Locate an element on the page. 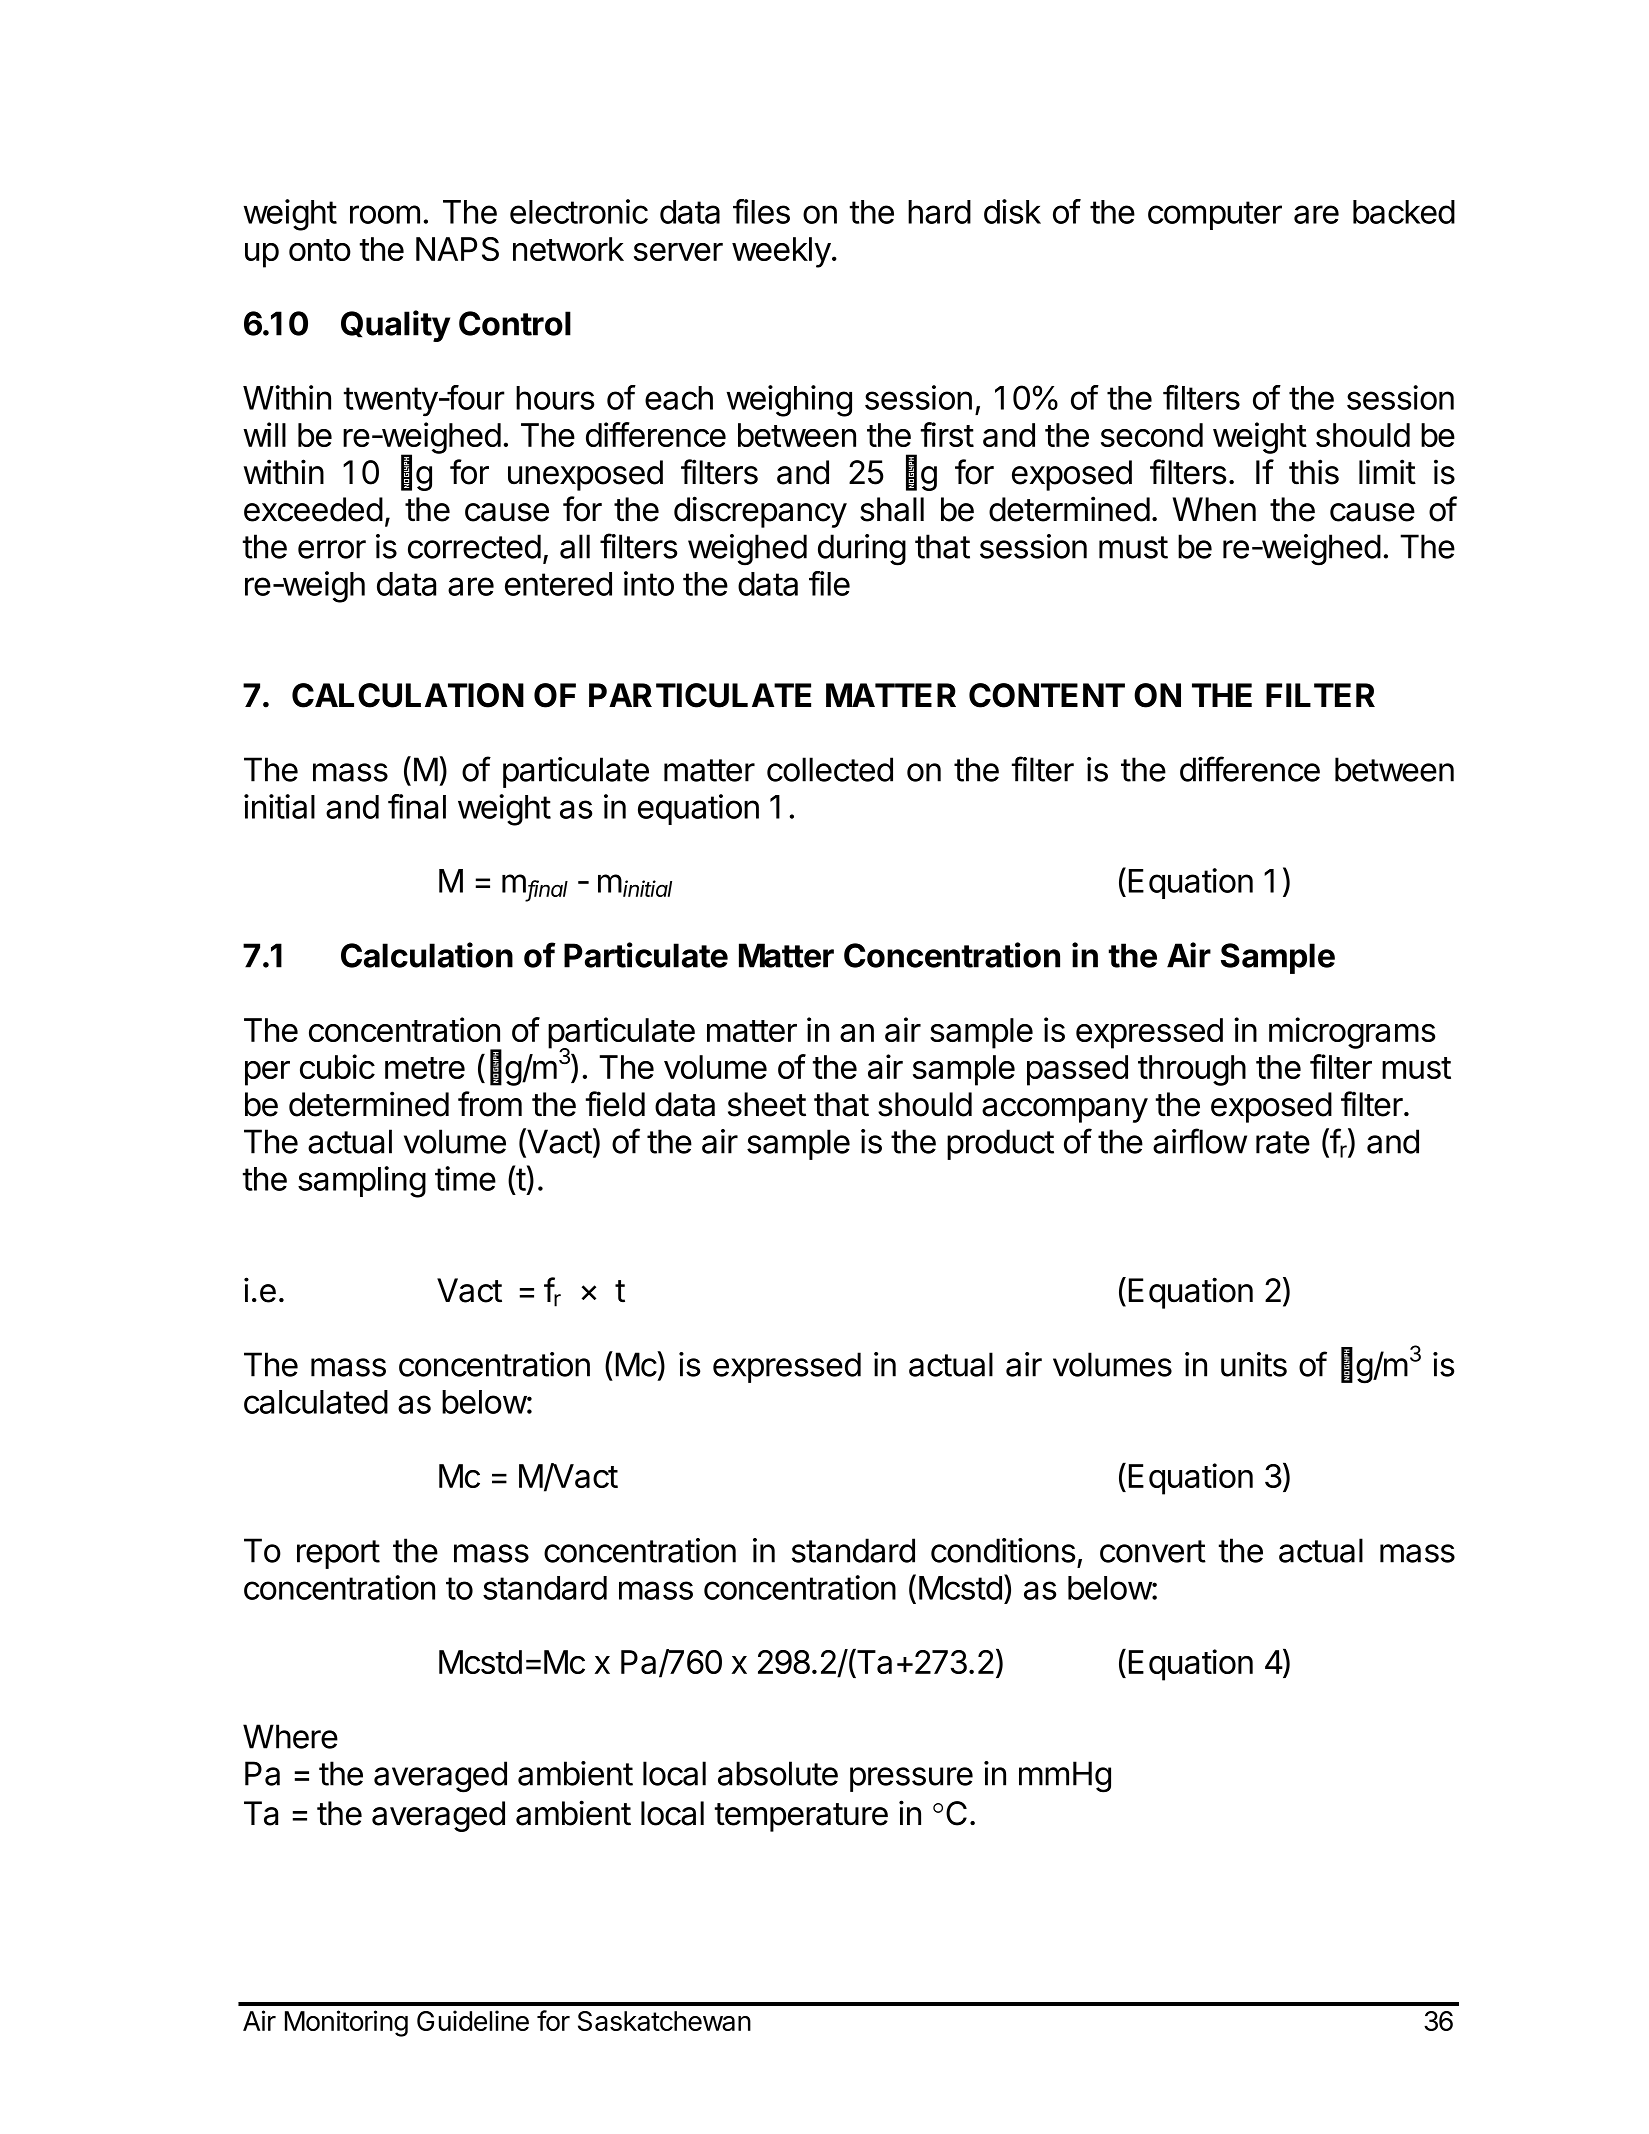 Image resolution: width=1649 pixels, height=2134 pixels. conditions is located at coordinates (1003, 1550).
